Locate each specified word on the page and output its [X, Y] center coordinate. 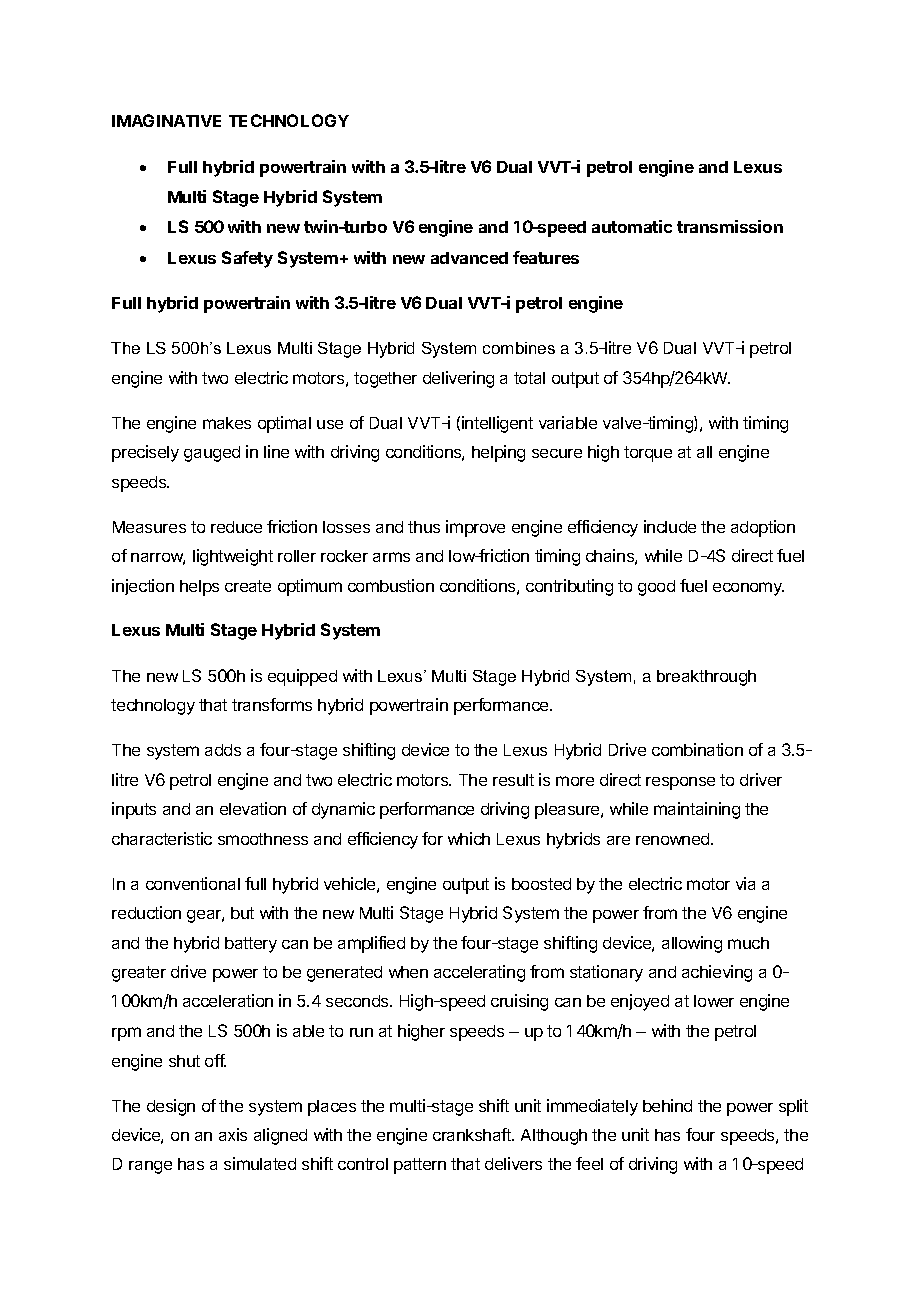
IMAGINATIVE [166, 120]
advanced [469, 258]
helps [199, 588]
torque [648, 454]
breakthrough [706, 678]
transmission [730, 226]
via [745, 883]
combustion [391, 585]
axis [233, 1134]
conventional [193, 883]
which [469, 838]
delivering [458, 379]
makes [227, 423]
